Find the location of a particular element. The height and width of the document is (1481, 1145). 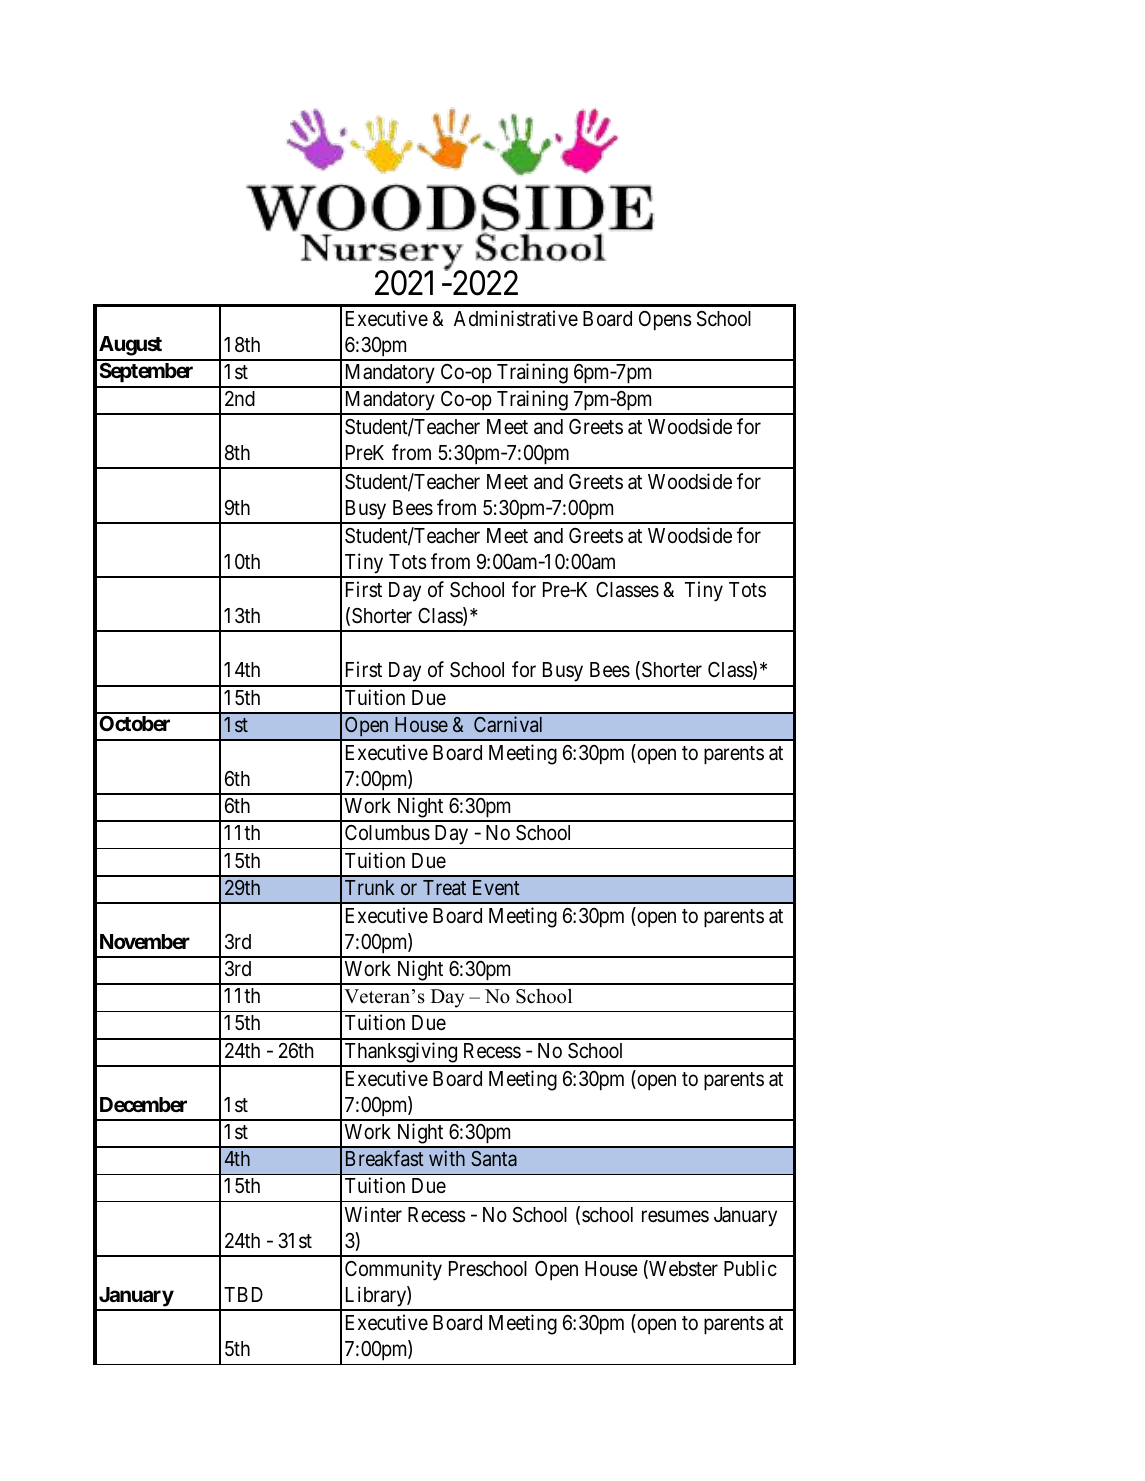

Breakfast is located at coordinates (385, 1158).
